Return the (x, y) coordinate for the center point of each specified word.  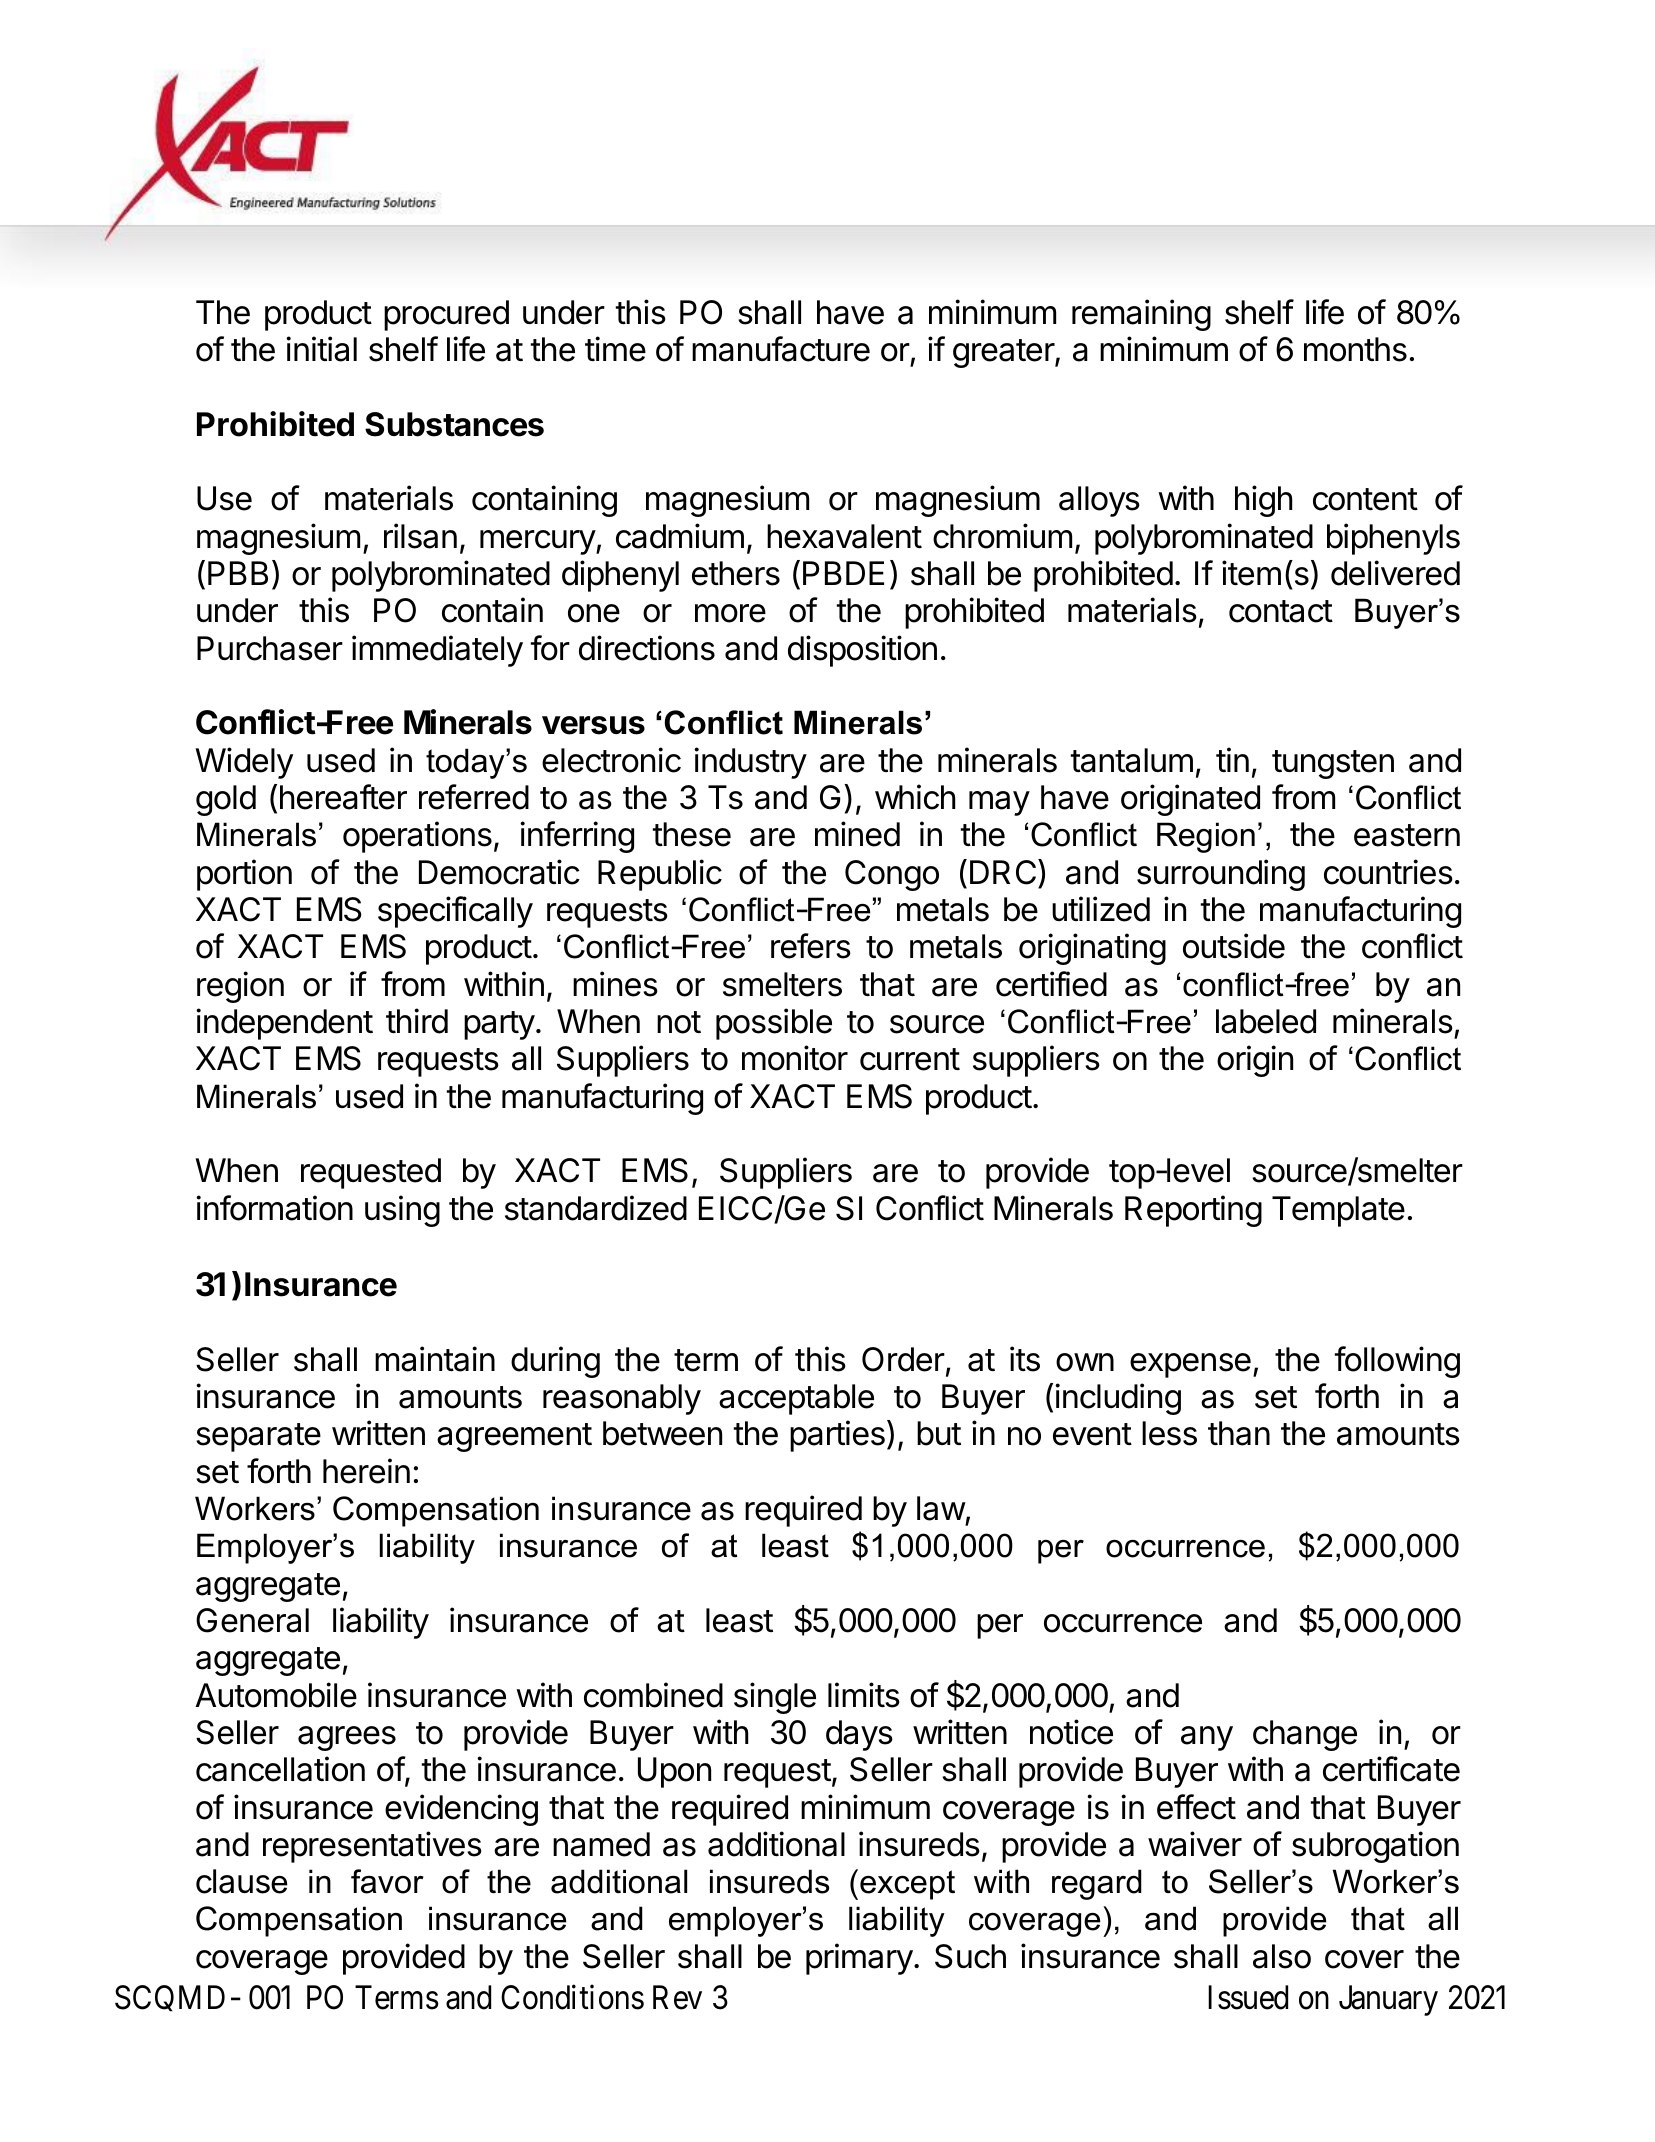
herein (366, 1471)
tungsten (1333, 764)
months (1355, 349)
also (1282, 1956)
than (1239, 1433)
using (402, 1211)
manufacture (781, 349)
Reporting (1193, 1211)
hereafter (343, 797)
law (941, 1508)
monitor (795, 1058)
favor (387, 1881)
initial (321, 349)
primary (859, 1959)
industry (750, 763)
